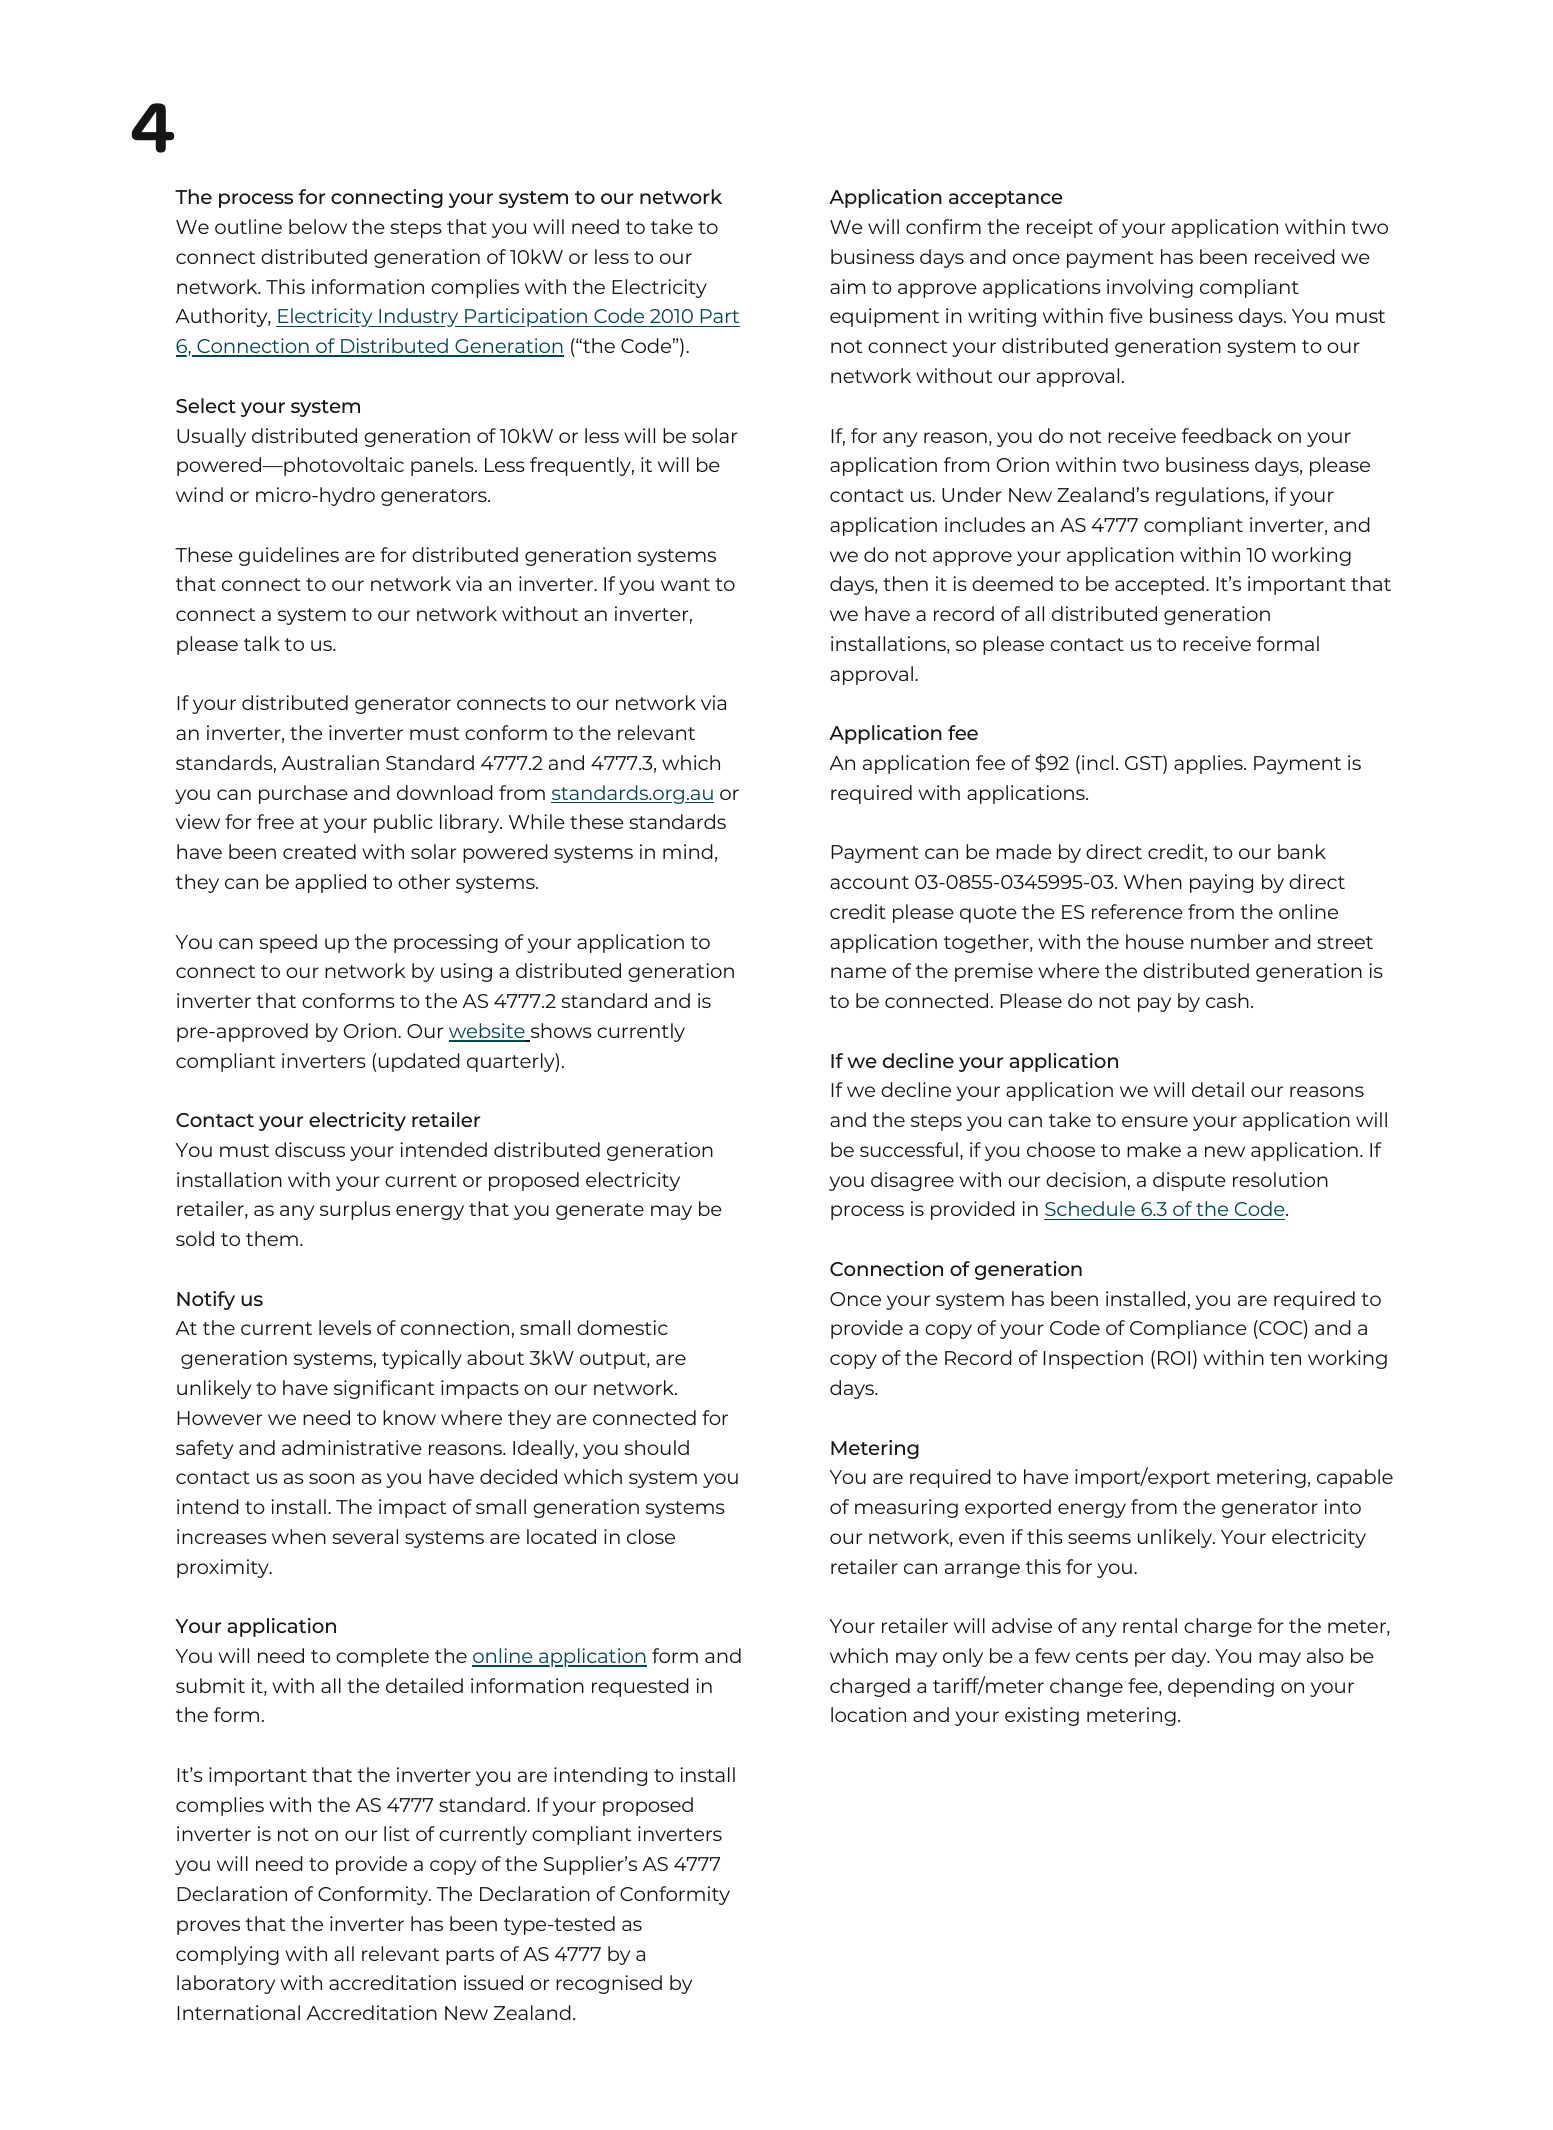  I want to click on applies, so click(1209, 764).
